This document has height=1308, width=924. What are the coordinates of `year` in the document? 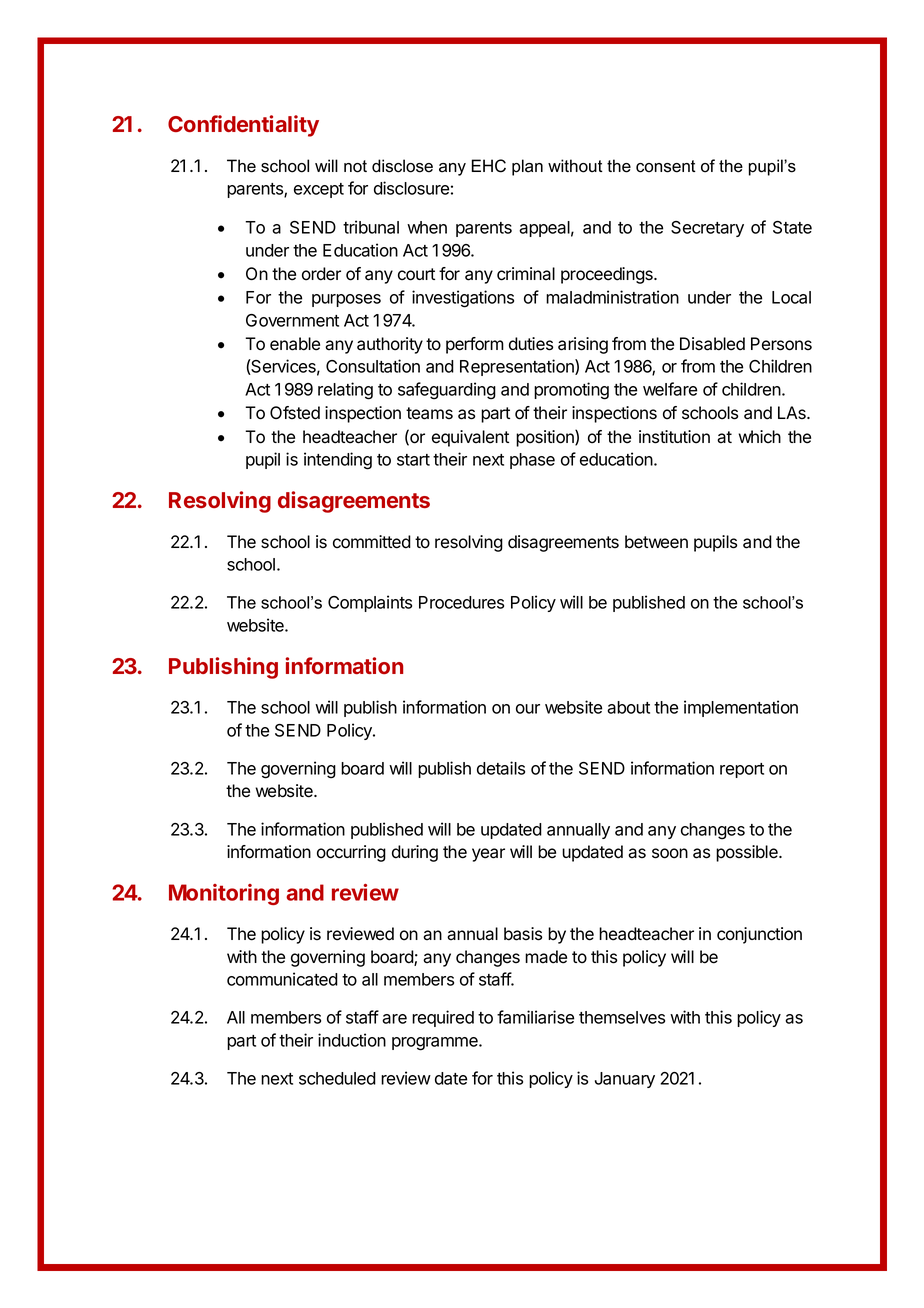 It's located at (488, 855).
